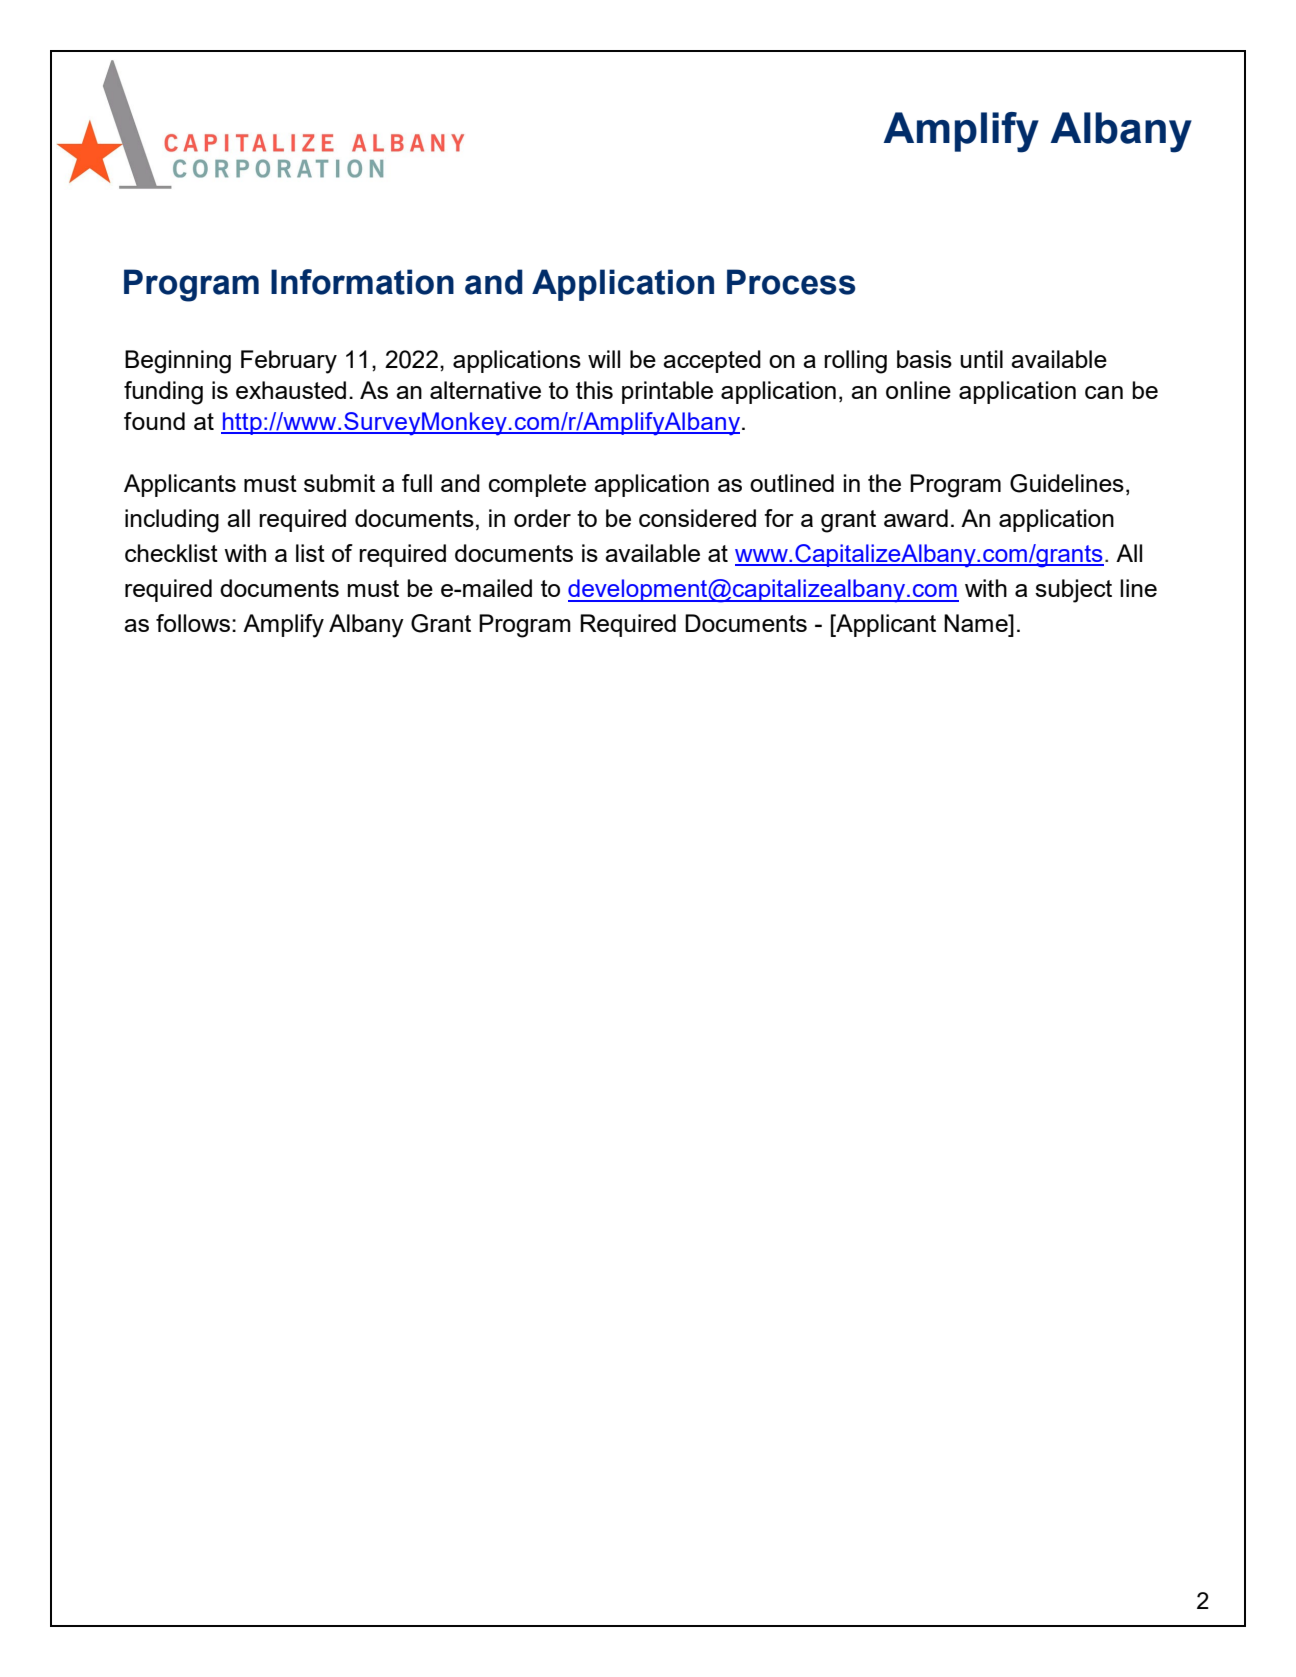 The image size is (1296, 1677). I want to click on rolling, so click(855, 362).
